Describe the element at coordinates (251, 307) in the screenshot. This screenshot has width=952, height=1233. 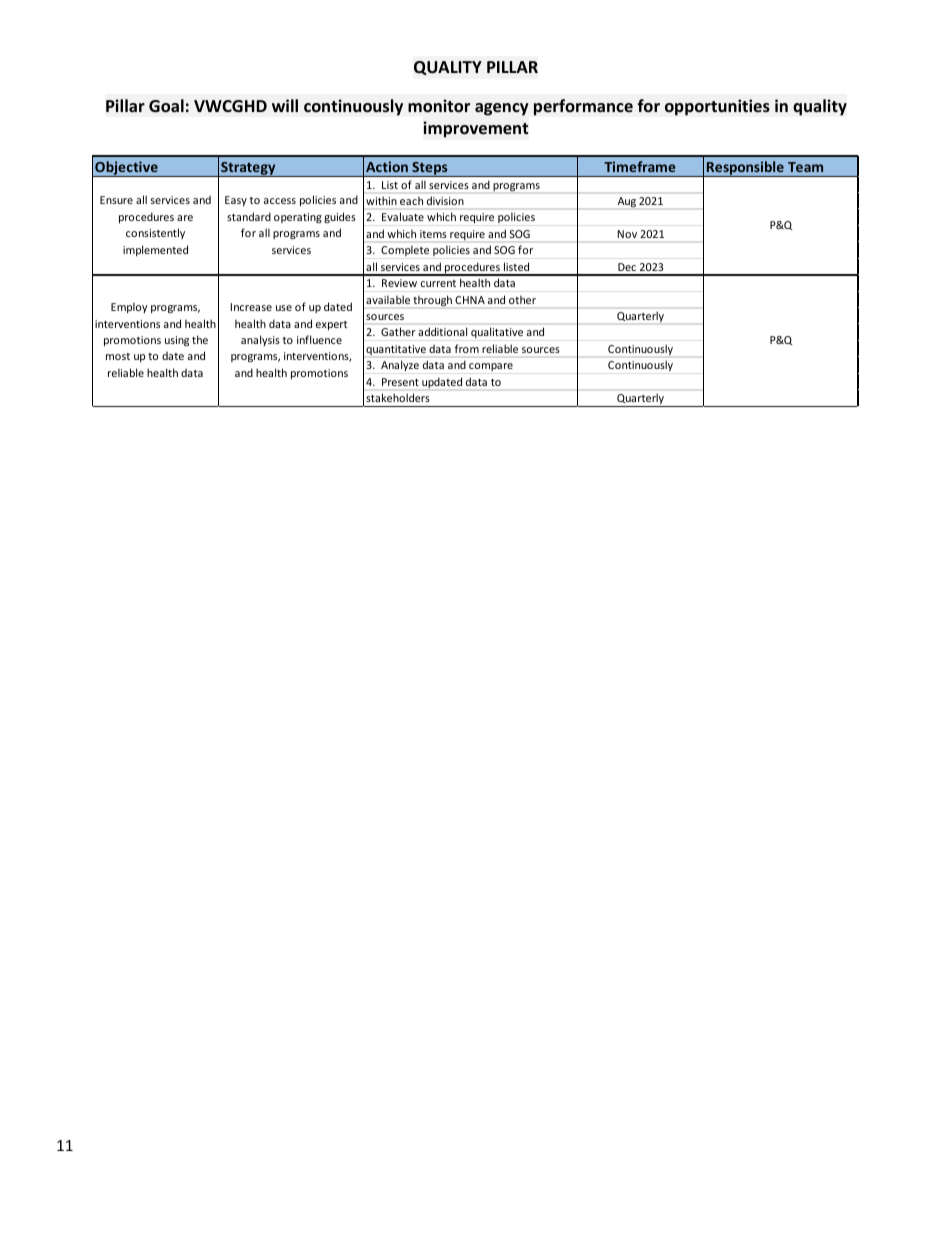
I see `Increase` at that location.
